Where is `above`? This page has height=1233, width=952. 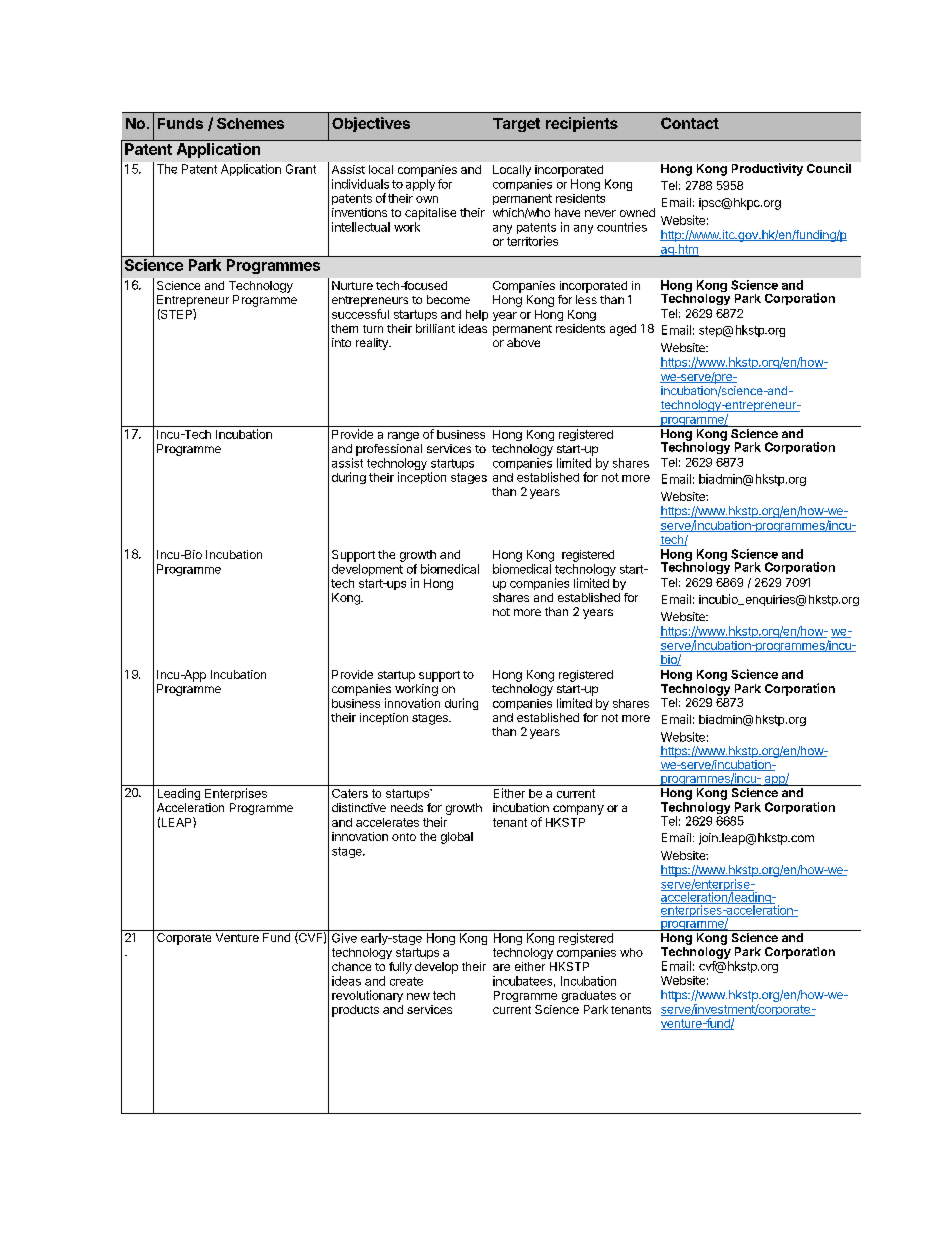 above is located at coordinates (523, 342).
